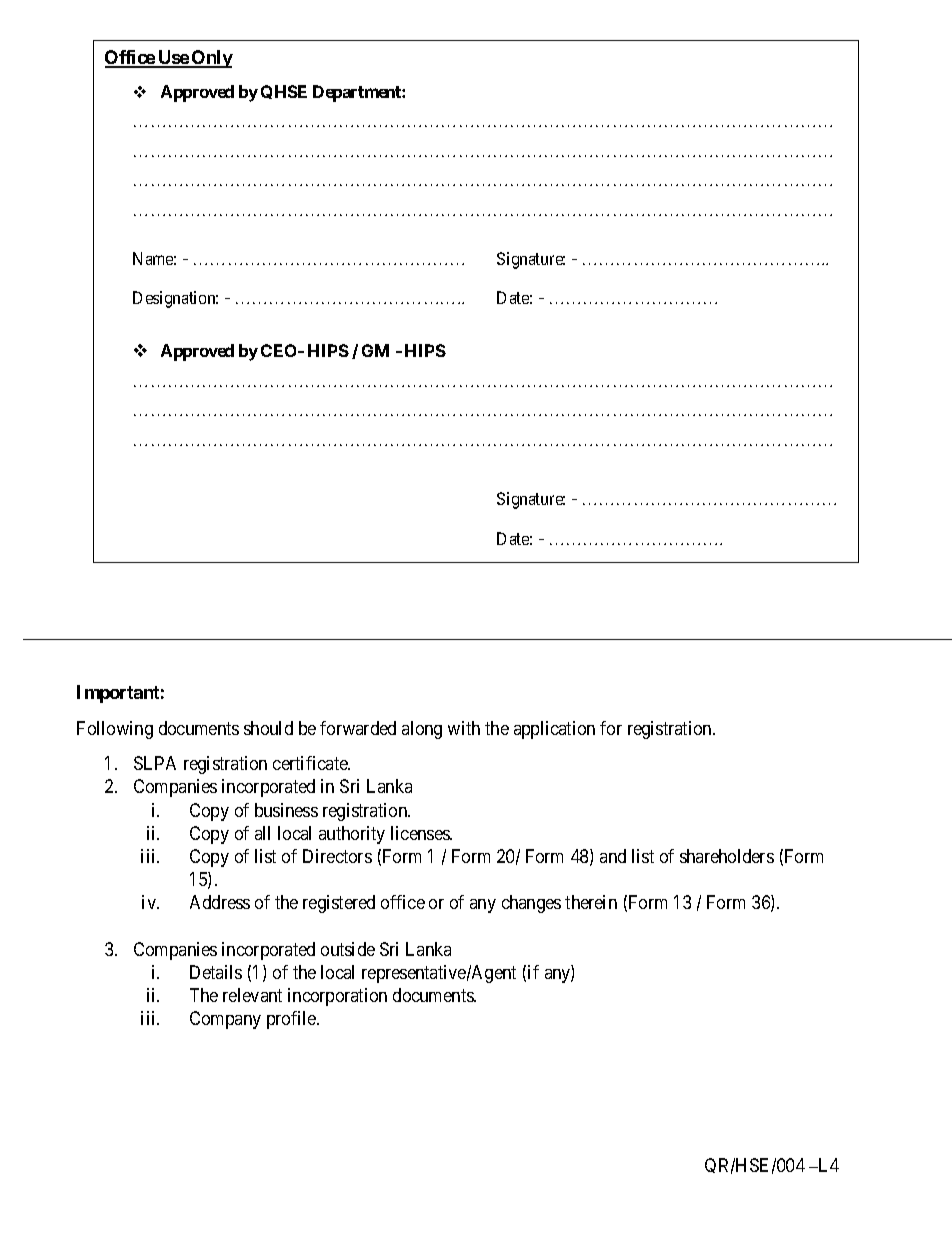 Image resolution: width=952 pixels, height=1233 pixels. What do you see at coordinates (613, 856) in the screenshot?
I see `and` at bounding box center [613, 856].
